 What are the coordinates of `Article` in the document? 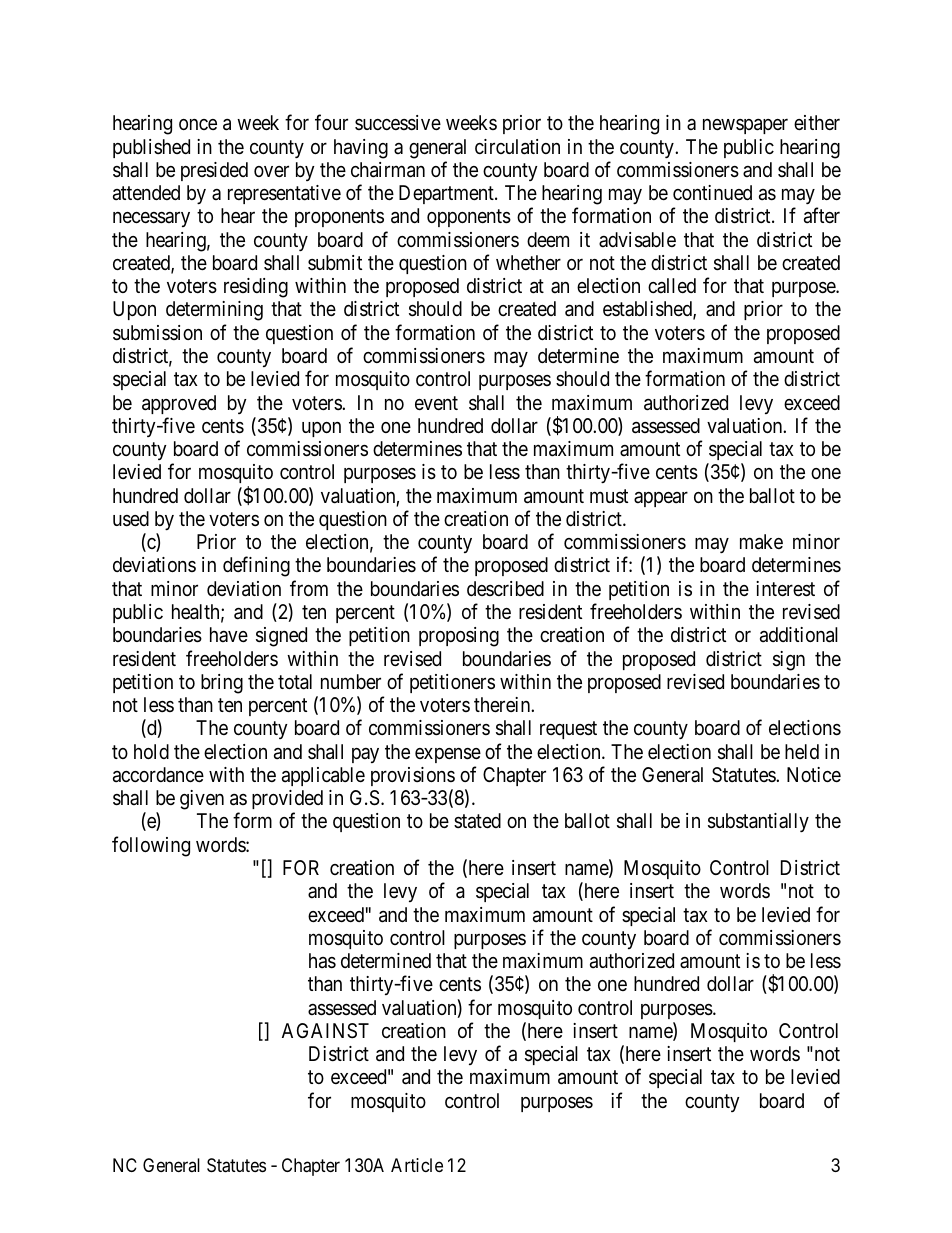 It's located at (417, 1165).
